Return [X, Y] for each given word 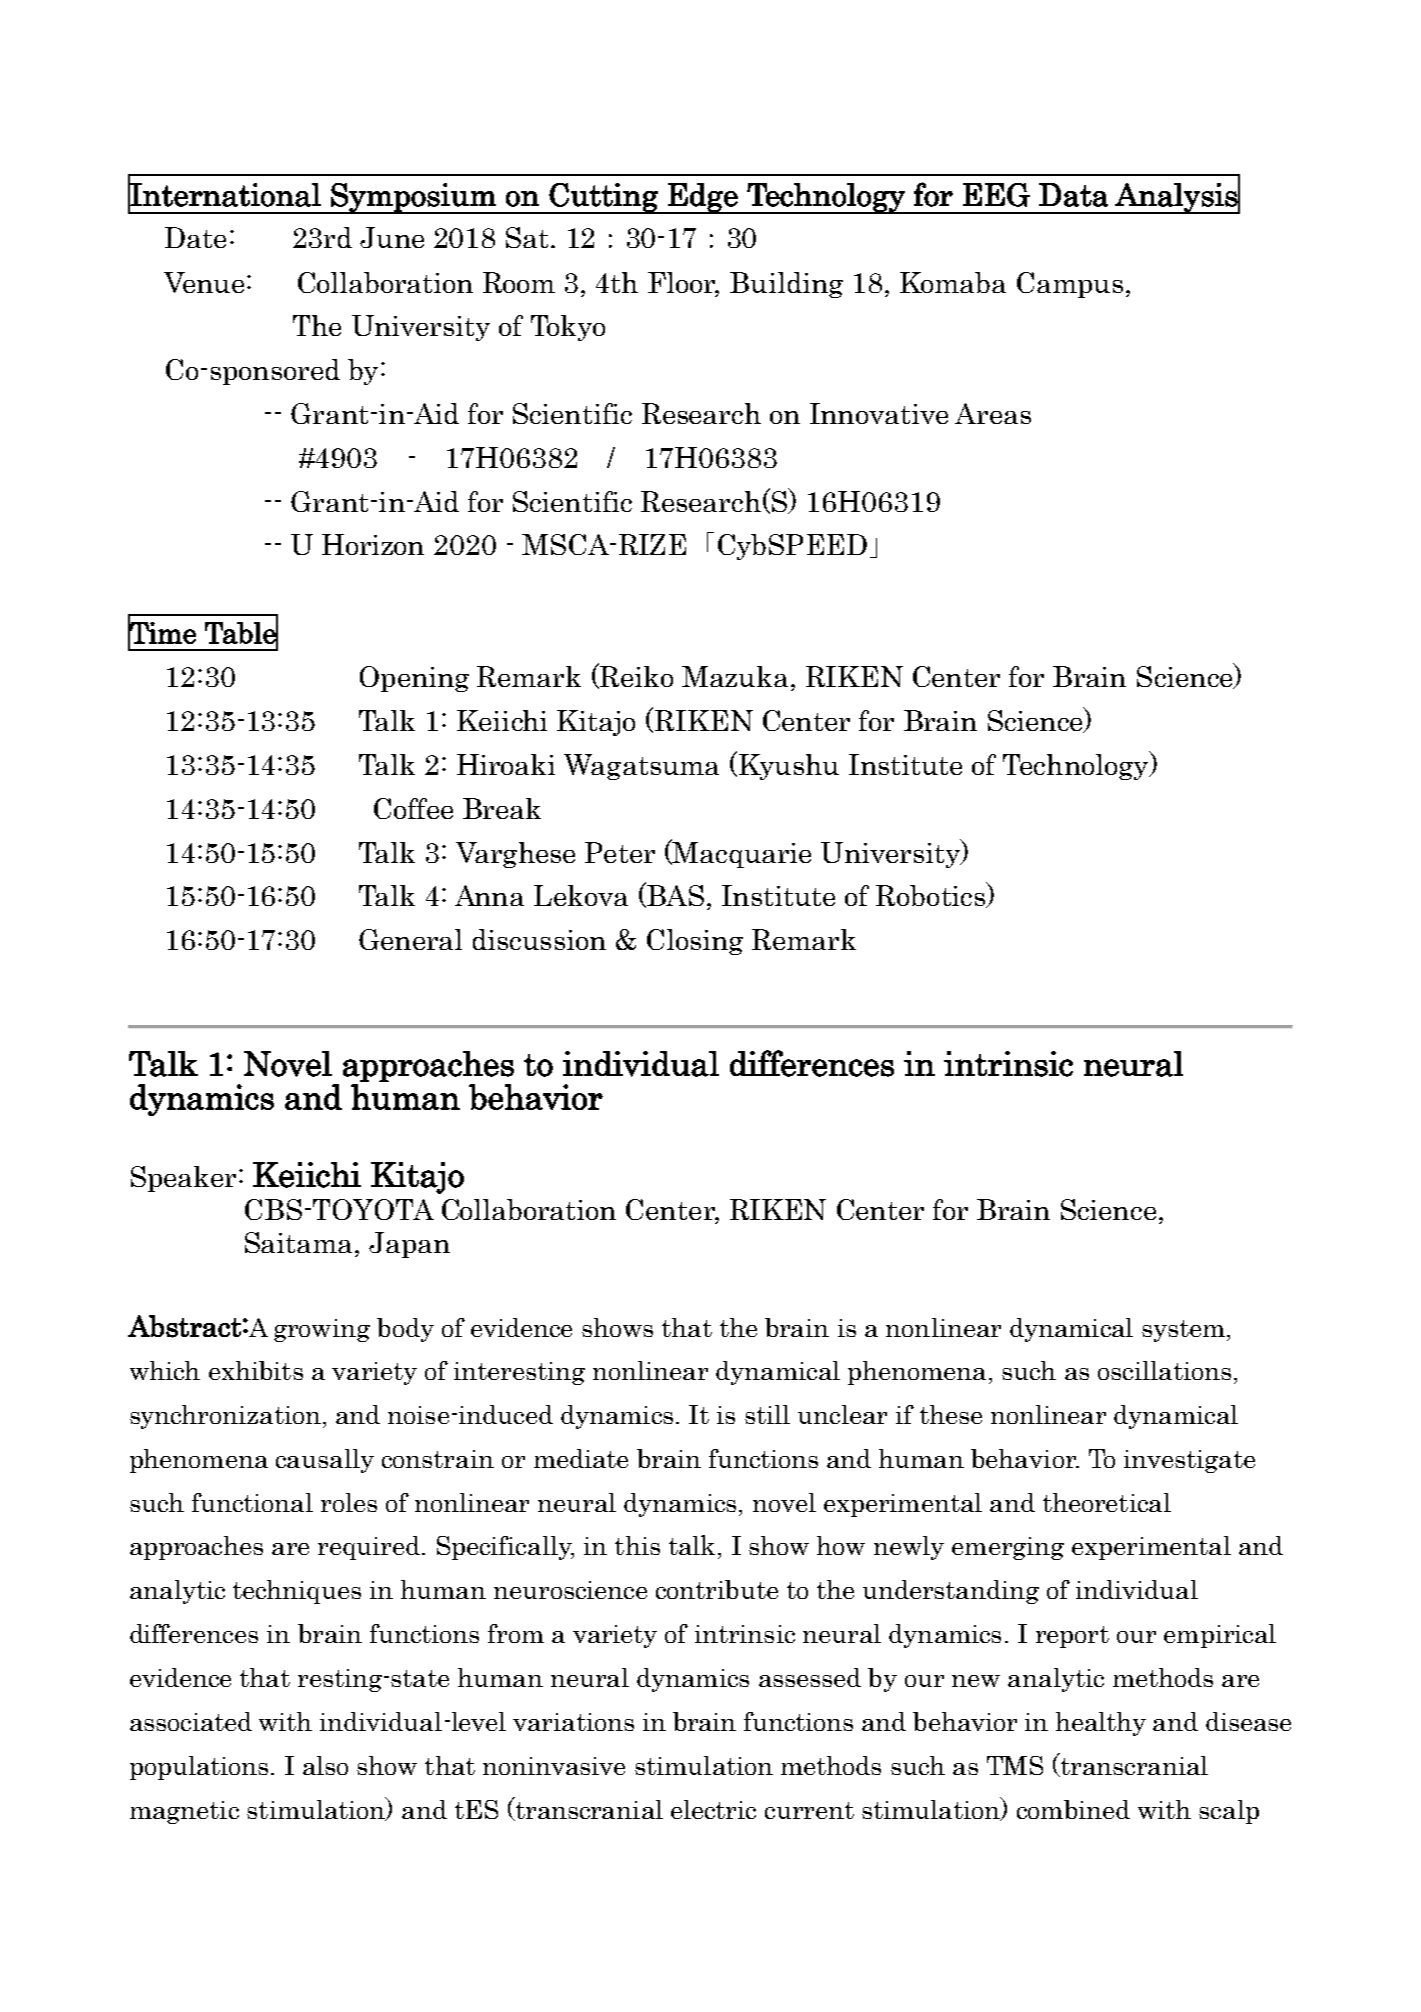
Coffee [413, 808]
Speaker [183, 1179]
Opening [414, 679]
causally [325, 1461]
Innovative [879, 413]
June [392, 237]
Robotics [932, 895]
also [325, 1765]
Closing [695, 942]
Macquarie [741, 853]
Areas [993, 413]
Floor [683, 283]
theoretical [1107, 1502]
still [767, 1414]
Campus [1070, 285]
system [1183, 1331]
